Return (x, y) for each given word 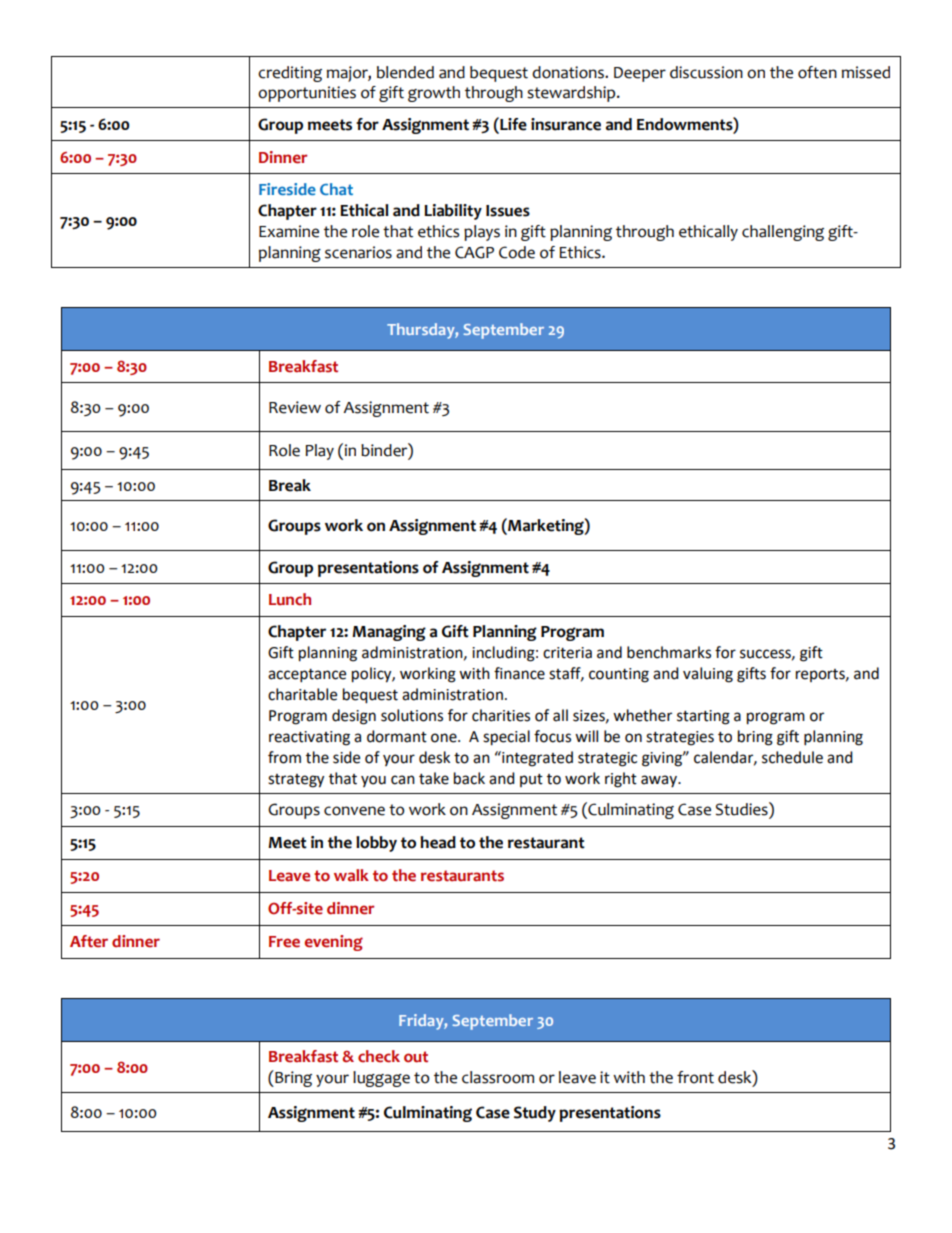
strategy (296, 781)
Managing (389, 633)
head (438, 842)
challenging (783, 233)
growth (434, 94)
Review (295, 407)
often (817, 72)
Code (517, 252)
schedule (792, 757)
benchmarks (669, 652)
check (379, 1056)
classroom (498, 1077)
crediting (290, 74)
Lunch (290, 599)
